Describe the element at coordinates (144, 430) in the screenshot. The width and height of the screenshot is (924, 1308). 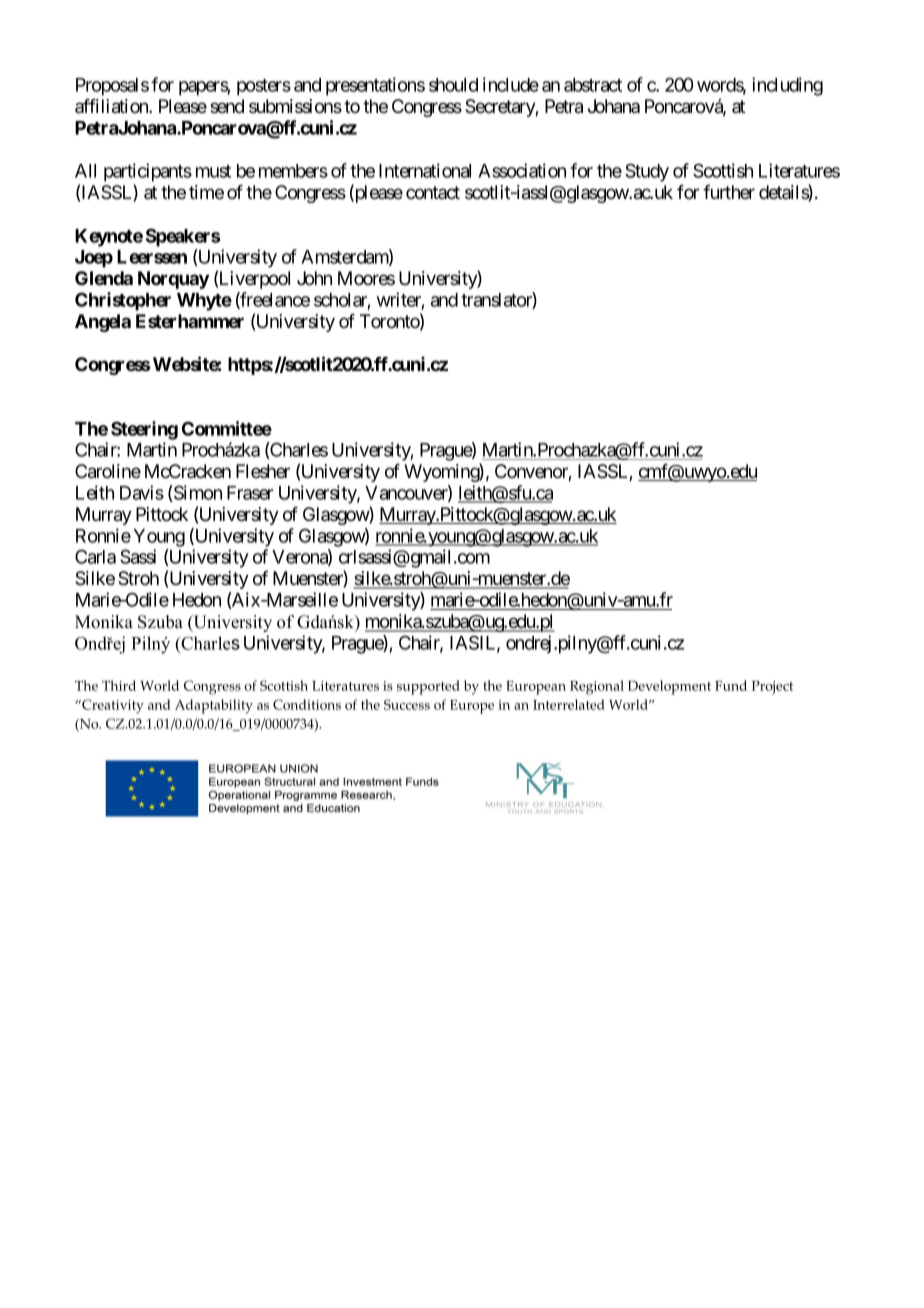
I see `Steering` at that location.
